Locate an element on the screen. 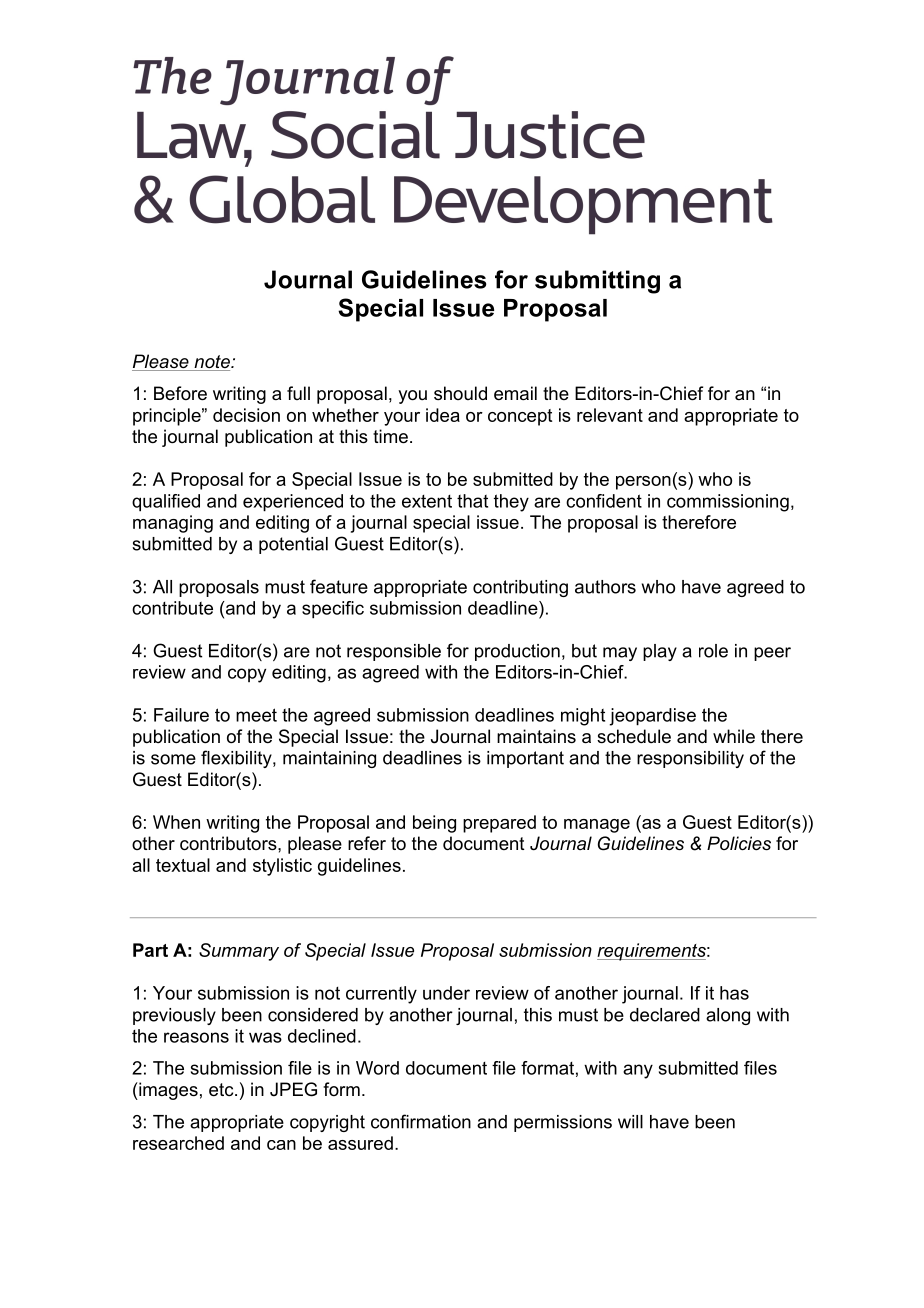 This screenshot has height=1308, width=924. meet is located at coordinates (256, 715).
